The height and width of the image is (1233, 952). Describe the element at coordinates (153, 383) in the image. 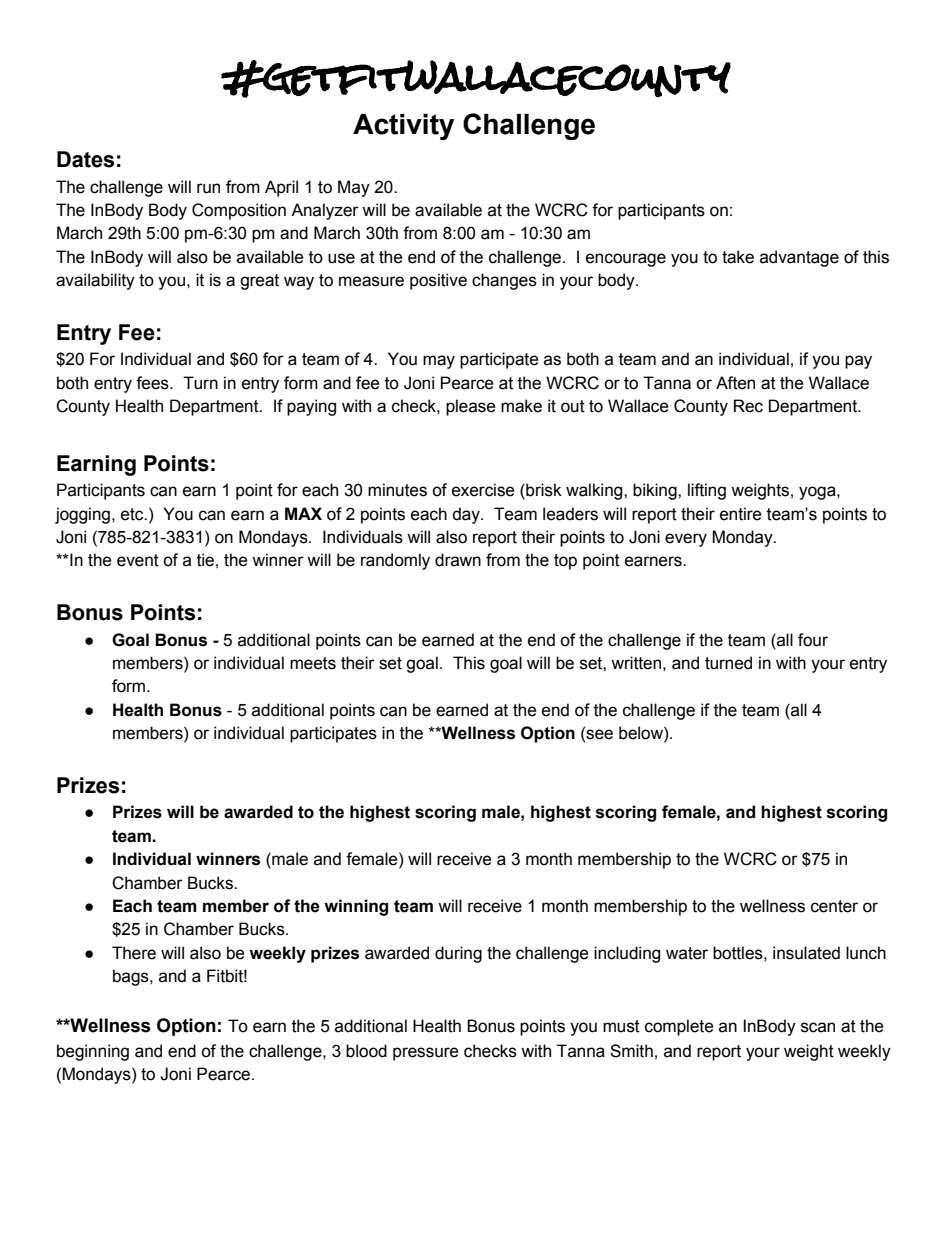

I see `fees` at that location.
